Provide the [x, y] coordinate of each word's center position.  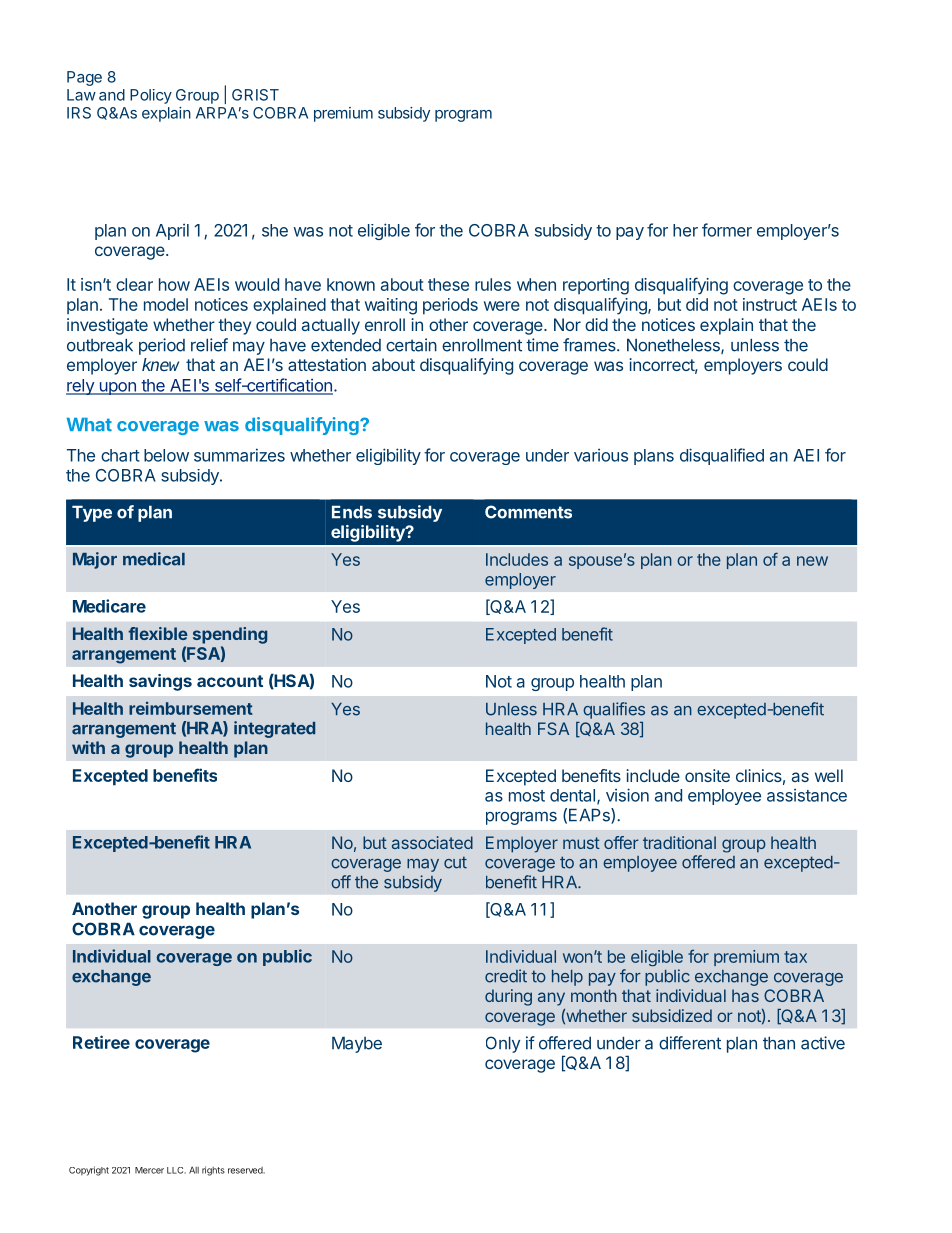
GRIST [255, 95]
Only [503, 1044]
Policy [151, 96]
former [727, 230]
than [779, 1043]
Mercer [149, 1170]
